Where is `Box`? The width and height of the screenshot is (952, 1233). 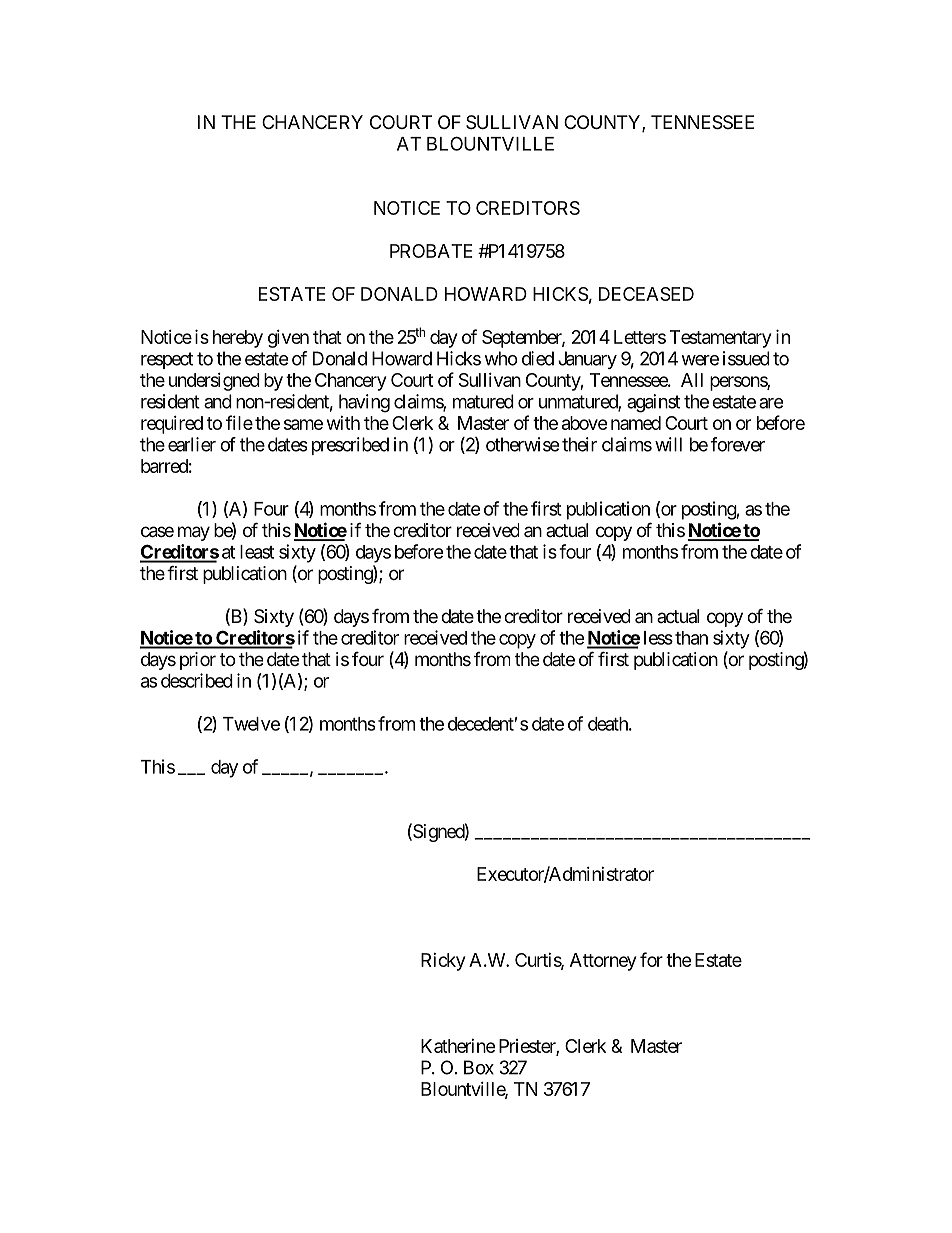 Box is located at coordinates (479, 1067).
